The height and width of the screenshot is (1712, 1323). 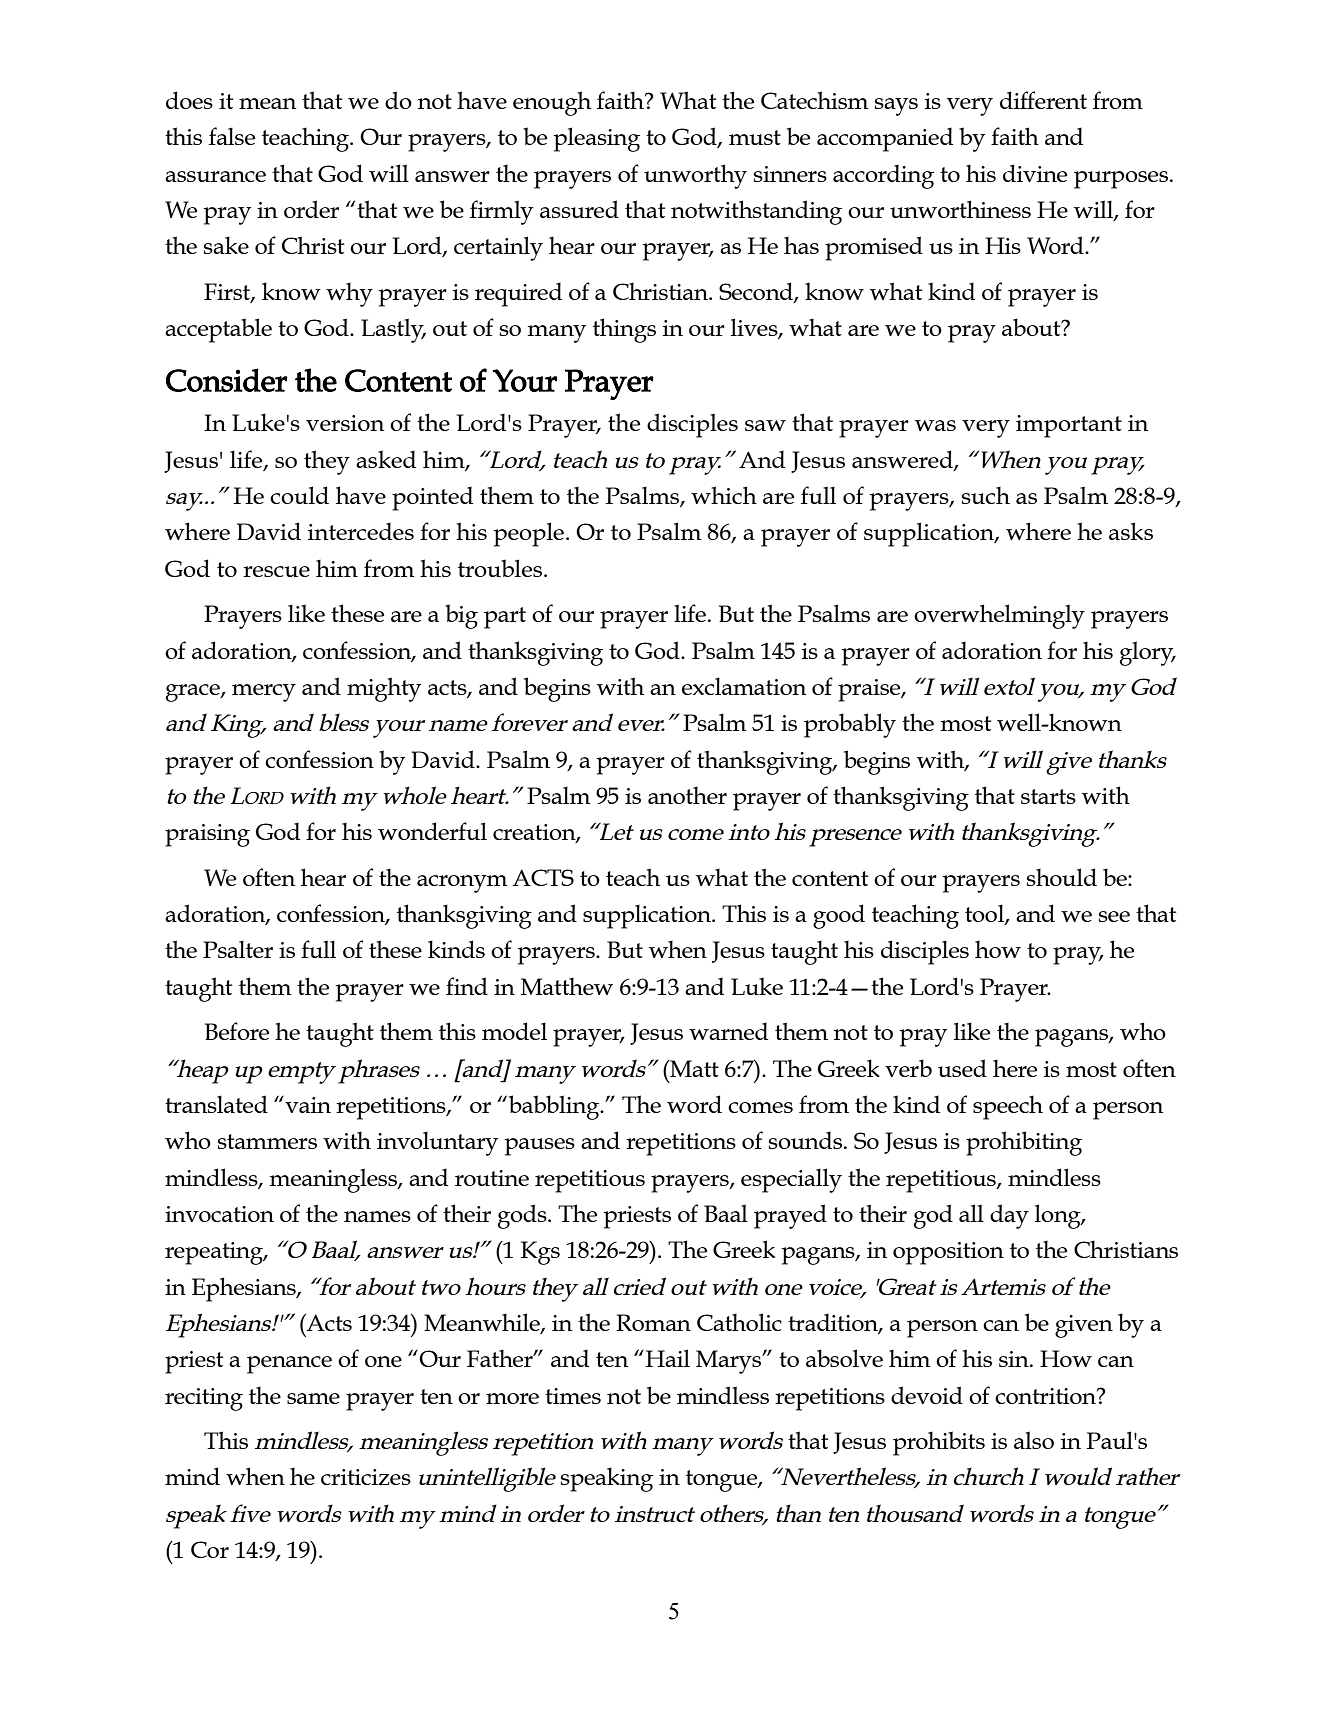 I want to click on same, so click(x=313, y=1398).
